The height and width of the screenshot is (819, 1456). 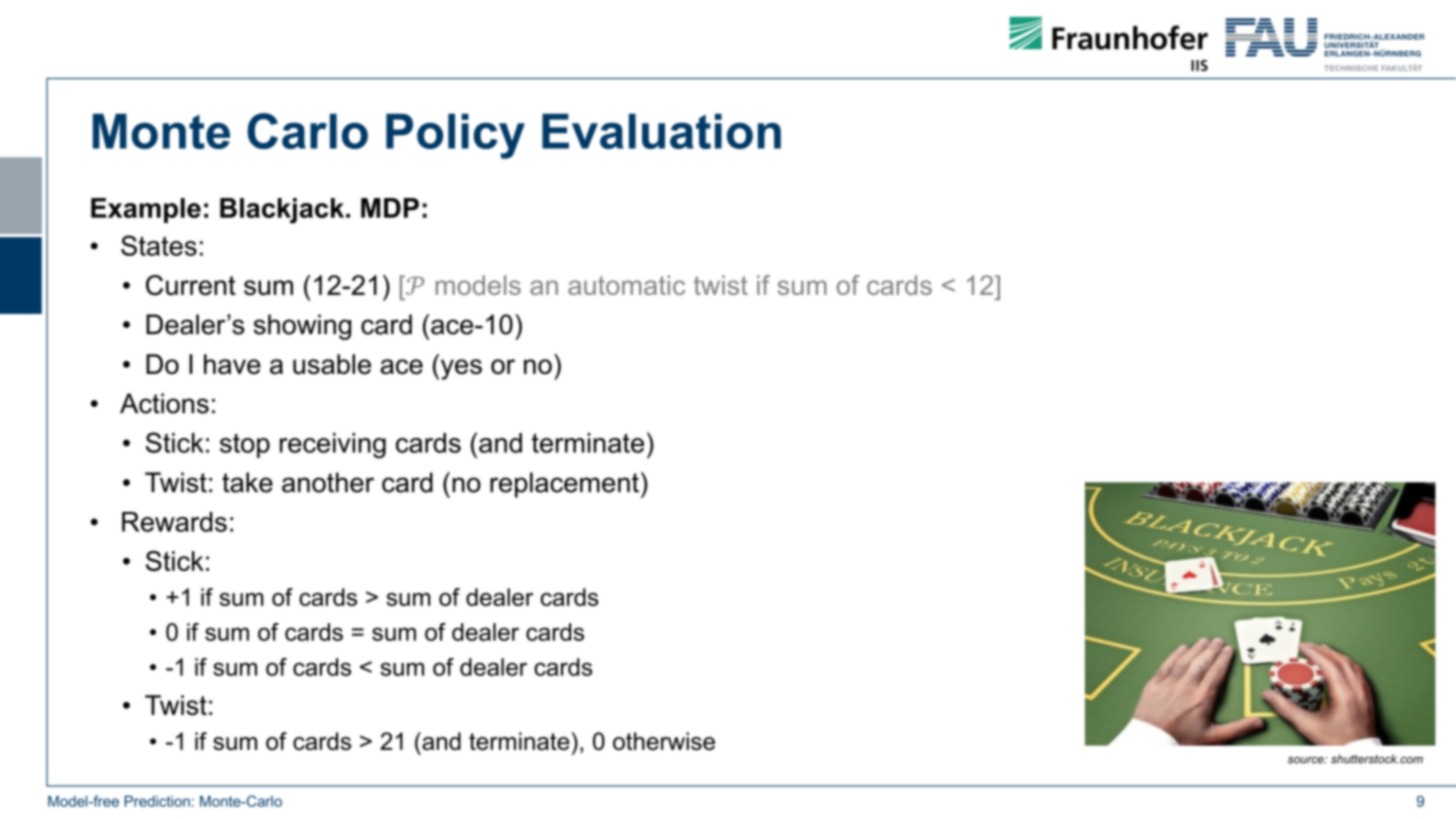 I want to click on Policy, so click(x=455, y=136).
